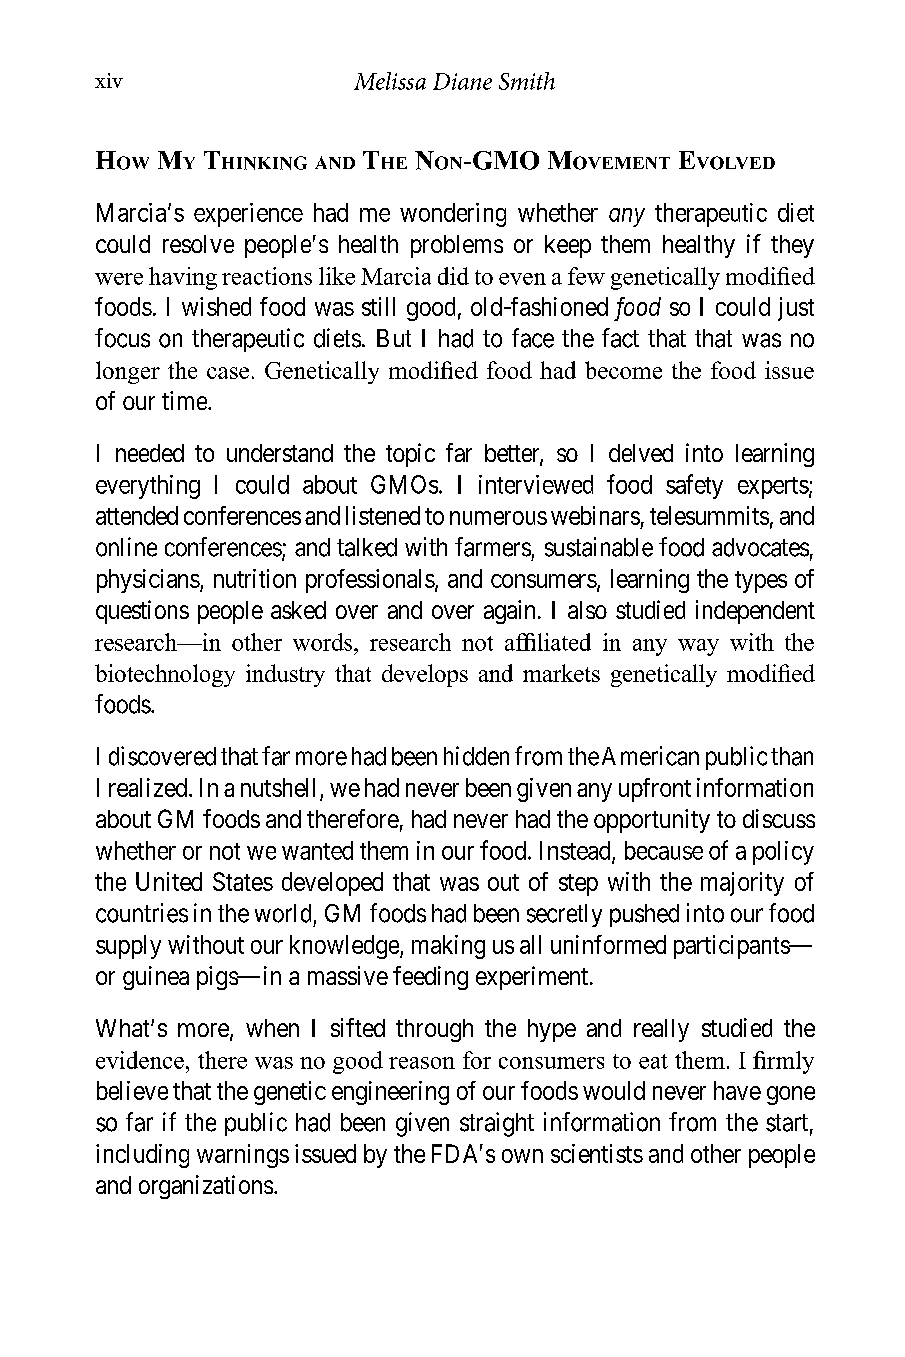 The image size is (905, 1357). Describe the element at coordinates (694, 486) in the screenshot. I see `safety` at that location.
